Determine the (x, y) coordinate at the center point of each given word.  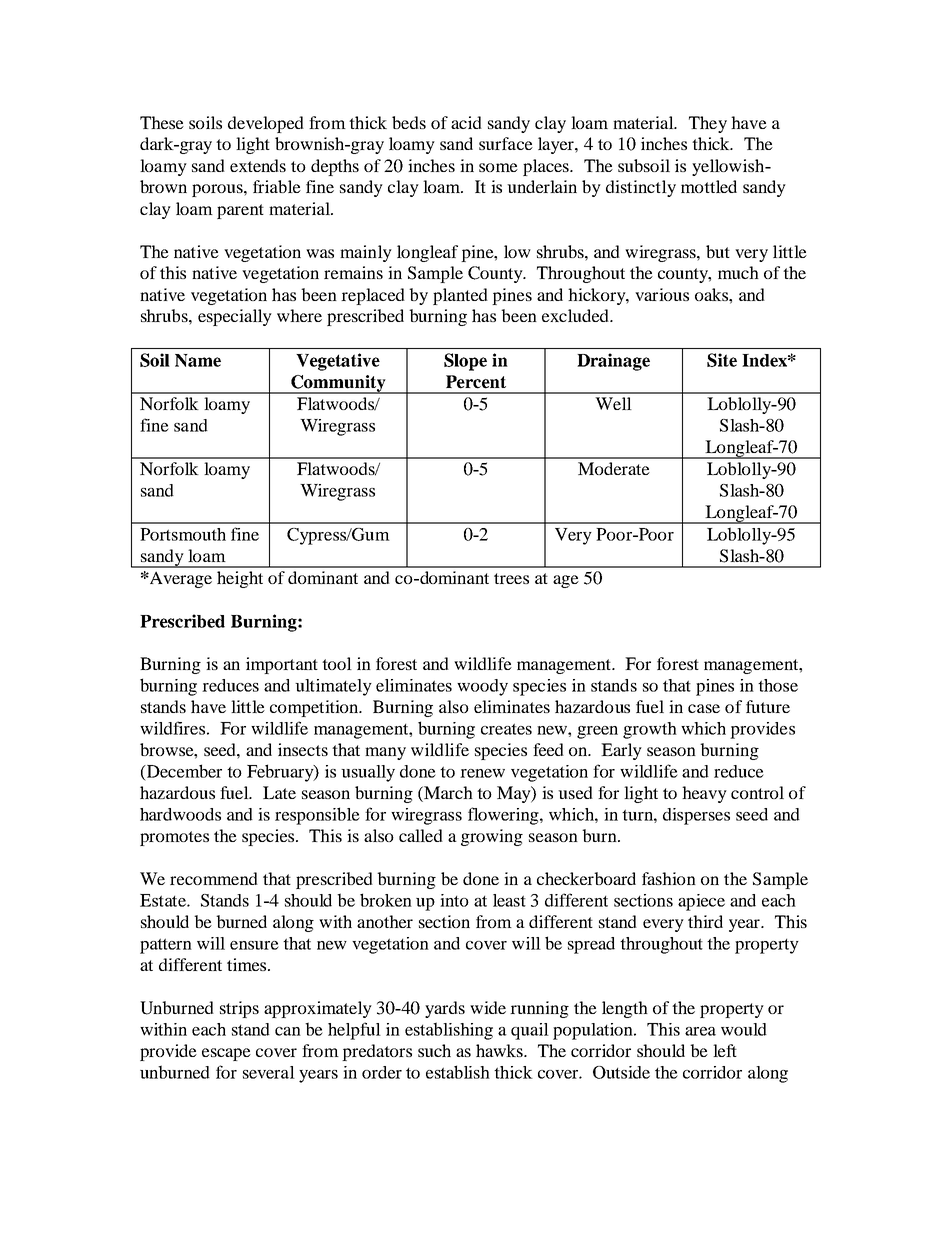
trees (511, 578)
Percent (476, 382)
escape (226, 1054)
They (708, 124)
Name (198, 360)
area (700, 1031)
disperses (696, 816)
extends (258, 165)
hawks (500, 1050)
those (778, 685)
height (240, 579)
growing (492, 837)
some (498, 167)
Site (722, 360)
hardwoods (180, 814)
